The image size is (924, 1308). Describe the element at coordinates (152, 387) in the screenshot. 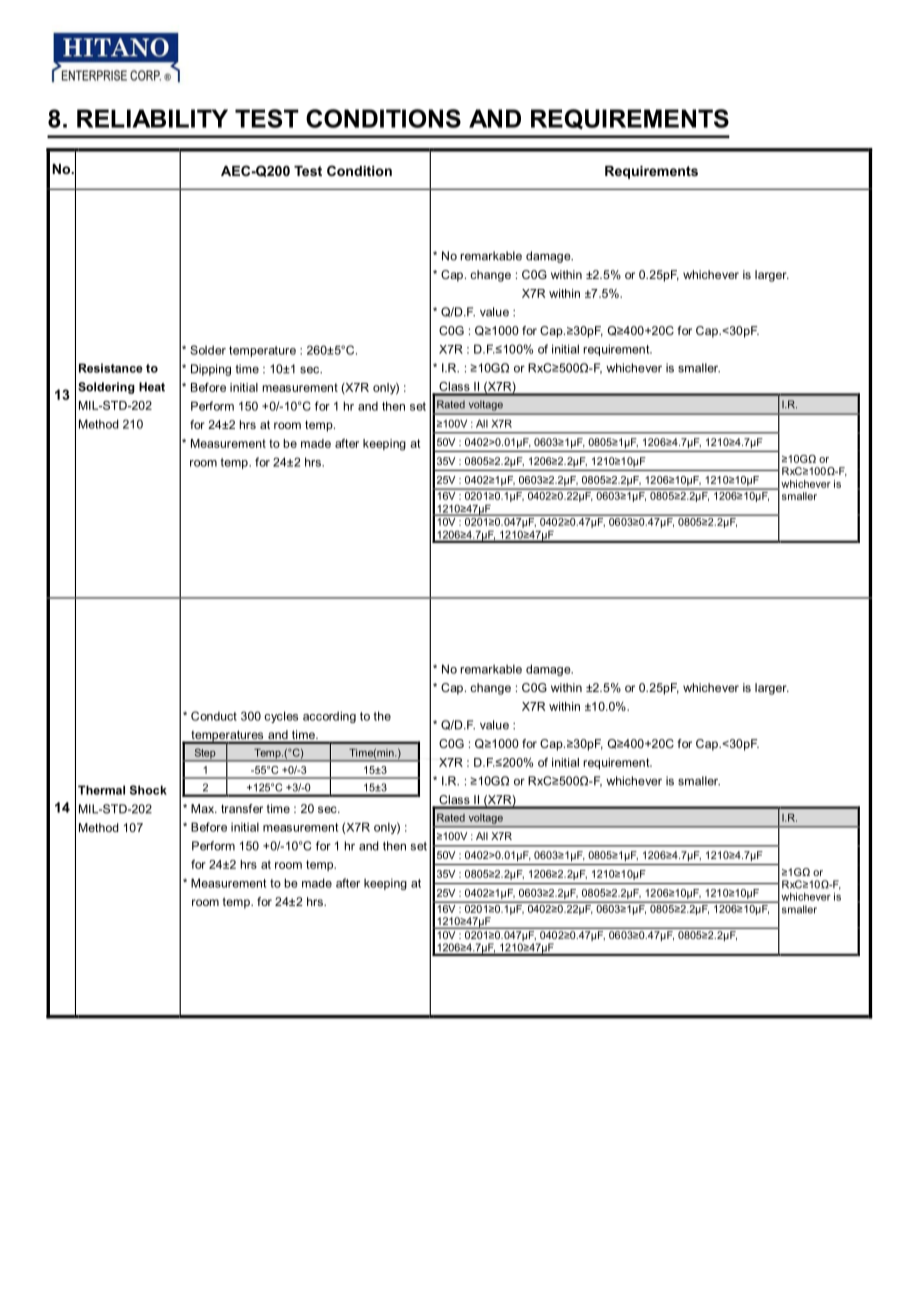

I see `Heat` at that location.
